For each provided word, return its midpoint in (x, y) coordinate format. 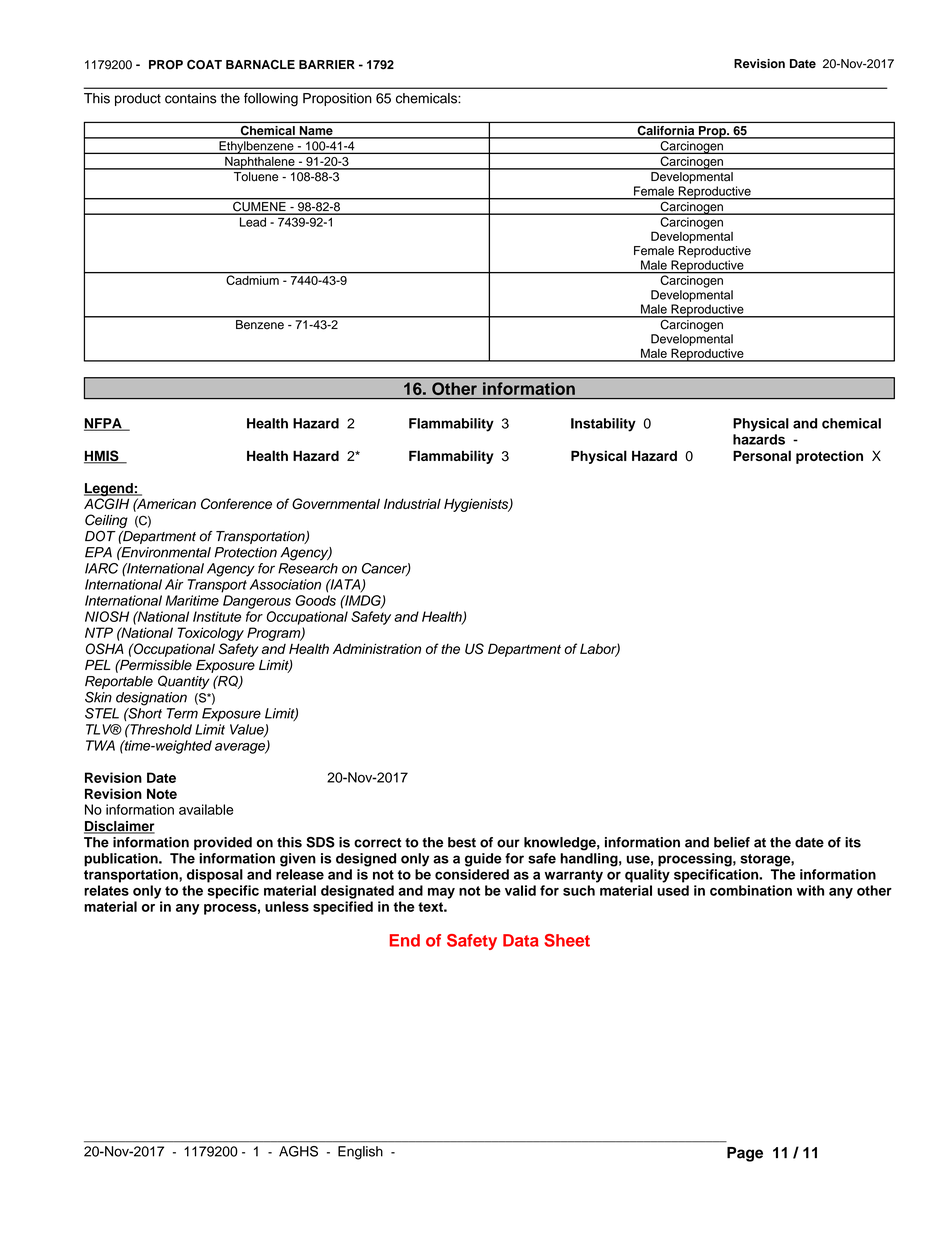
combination (751, 890)
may (441, 893)
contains (191, 98)
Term (182, 713)
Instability (603, 425)
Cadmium (252, 279)
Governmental (336, 503)
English (360, 1153)
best (462, 842)
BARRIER (327, 64)
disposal (215, 876)
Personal (762, 455)
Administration (377, 648)
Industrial (412, 503)
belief (732, 842)
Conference (236, 503)
